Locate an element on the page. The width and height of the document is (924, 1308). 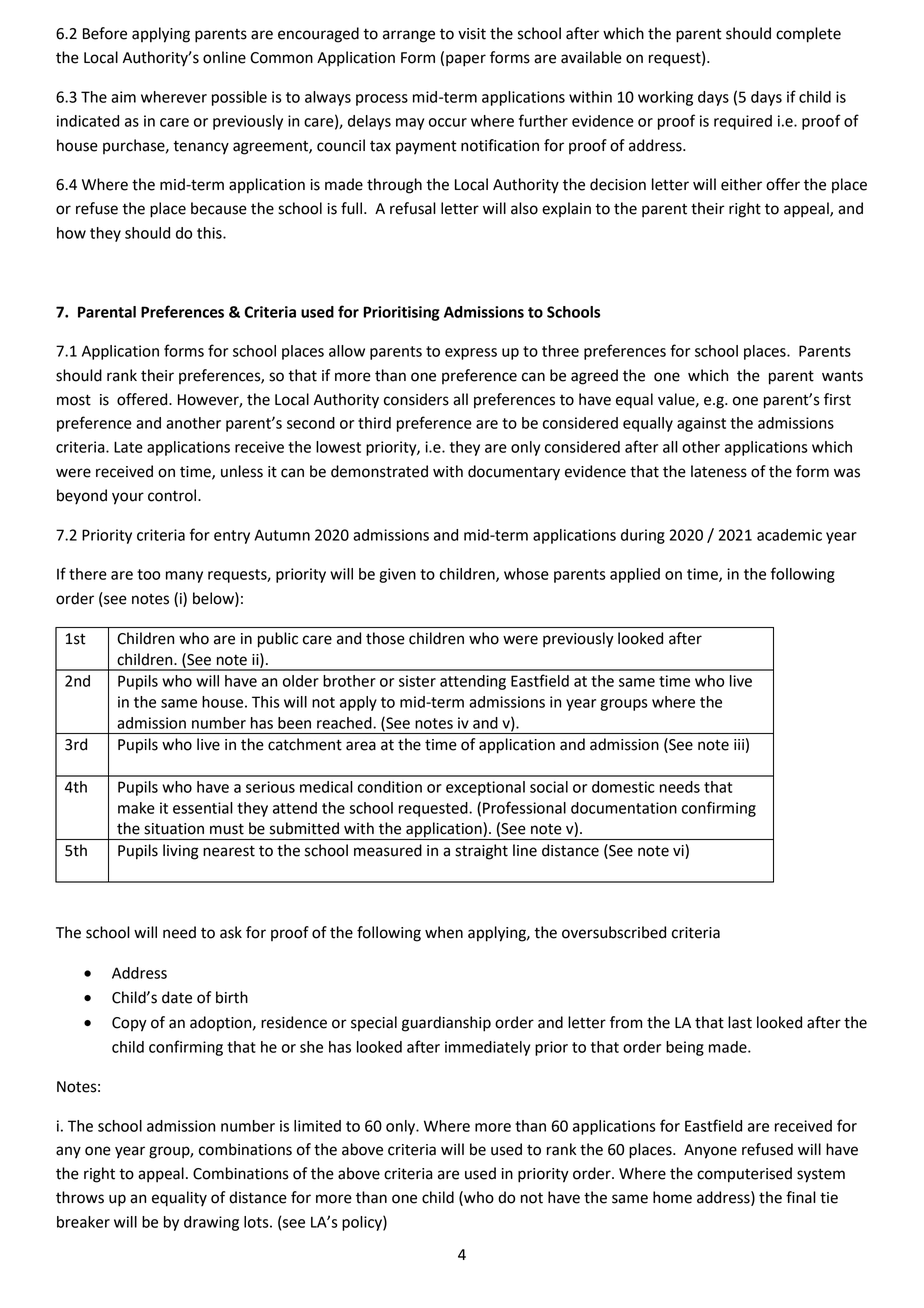
drawing is located at coordinates (211, 1223).
